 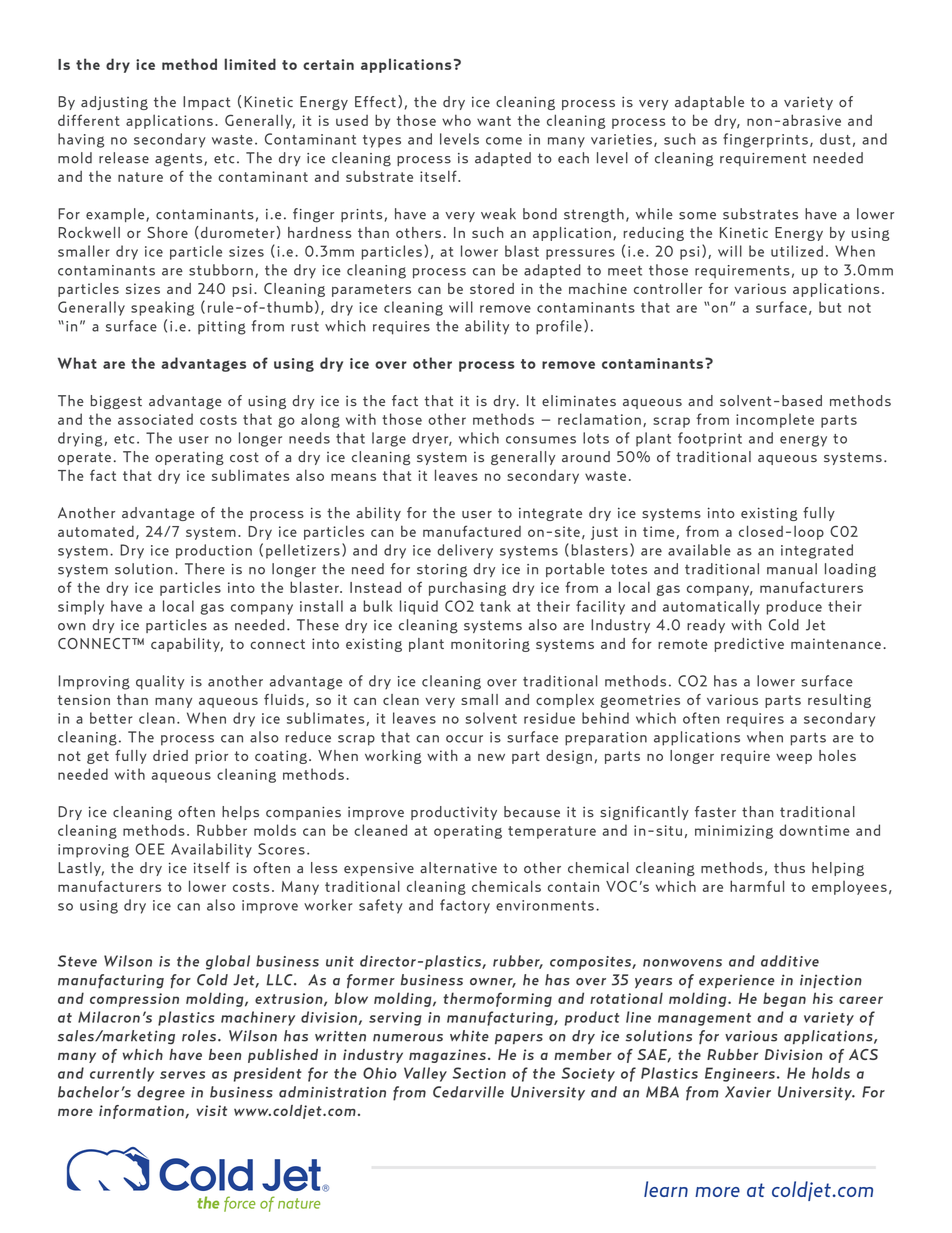 I want to click on dried, so click(x=170, y=755).
